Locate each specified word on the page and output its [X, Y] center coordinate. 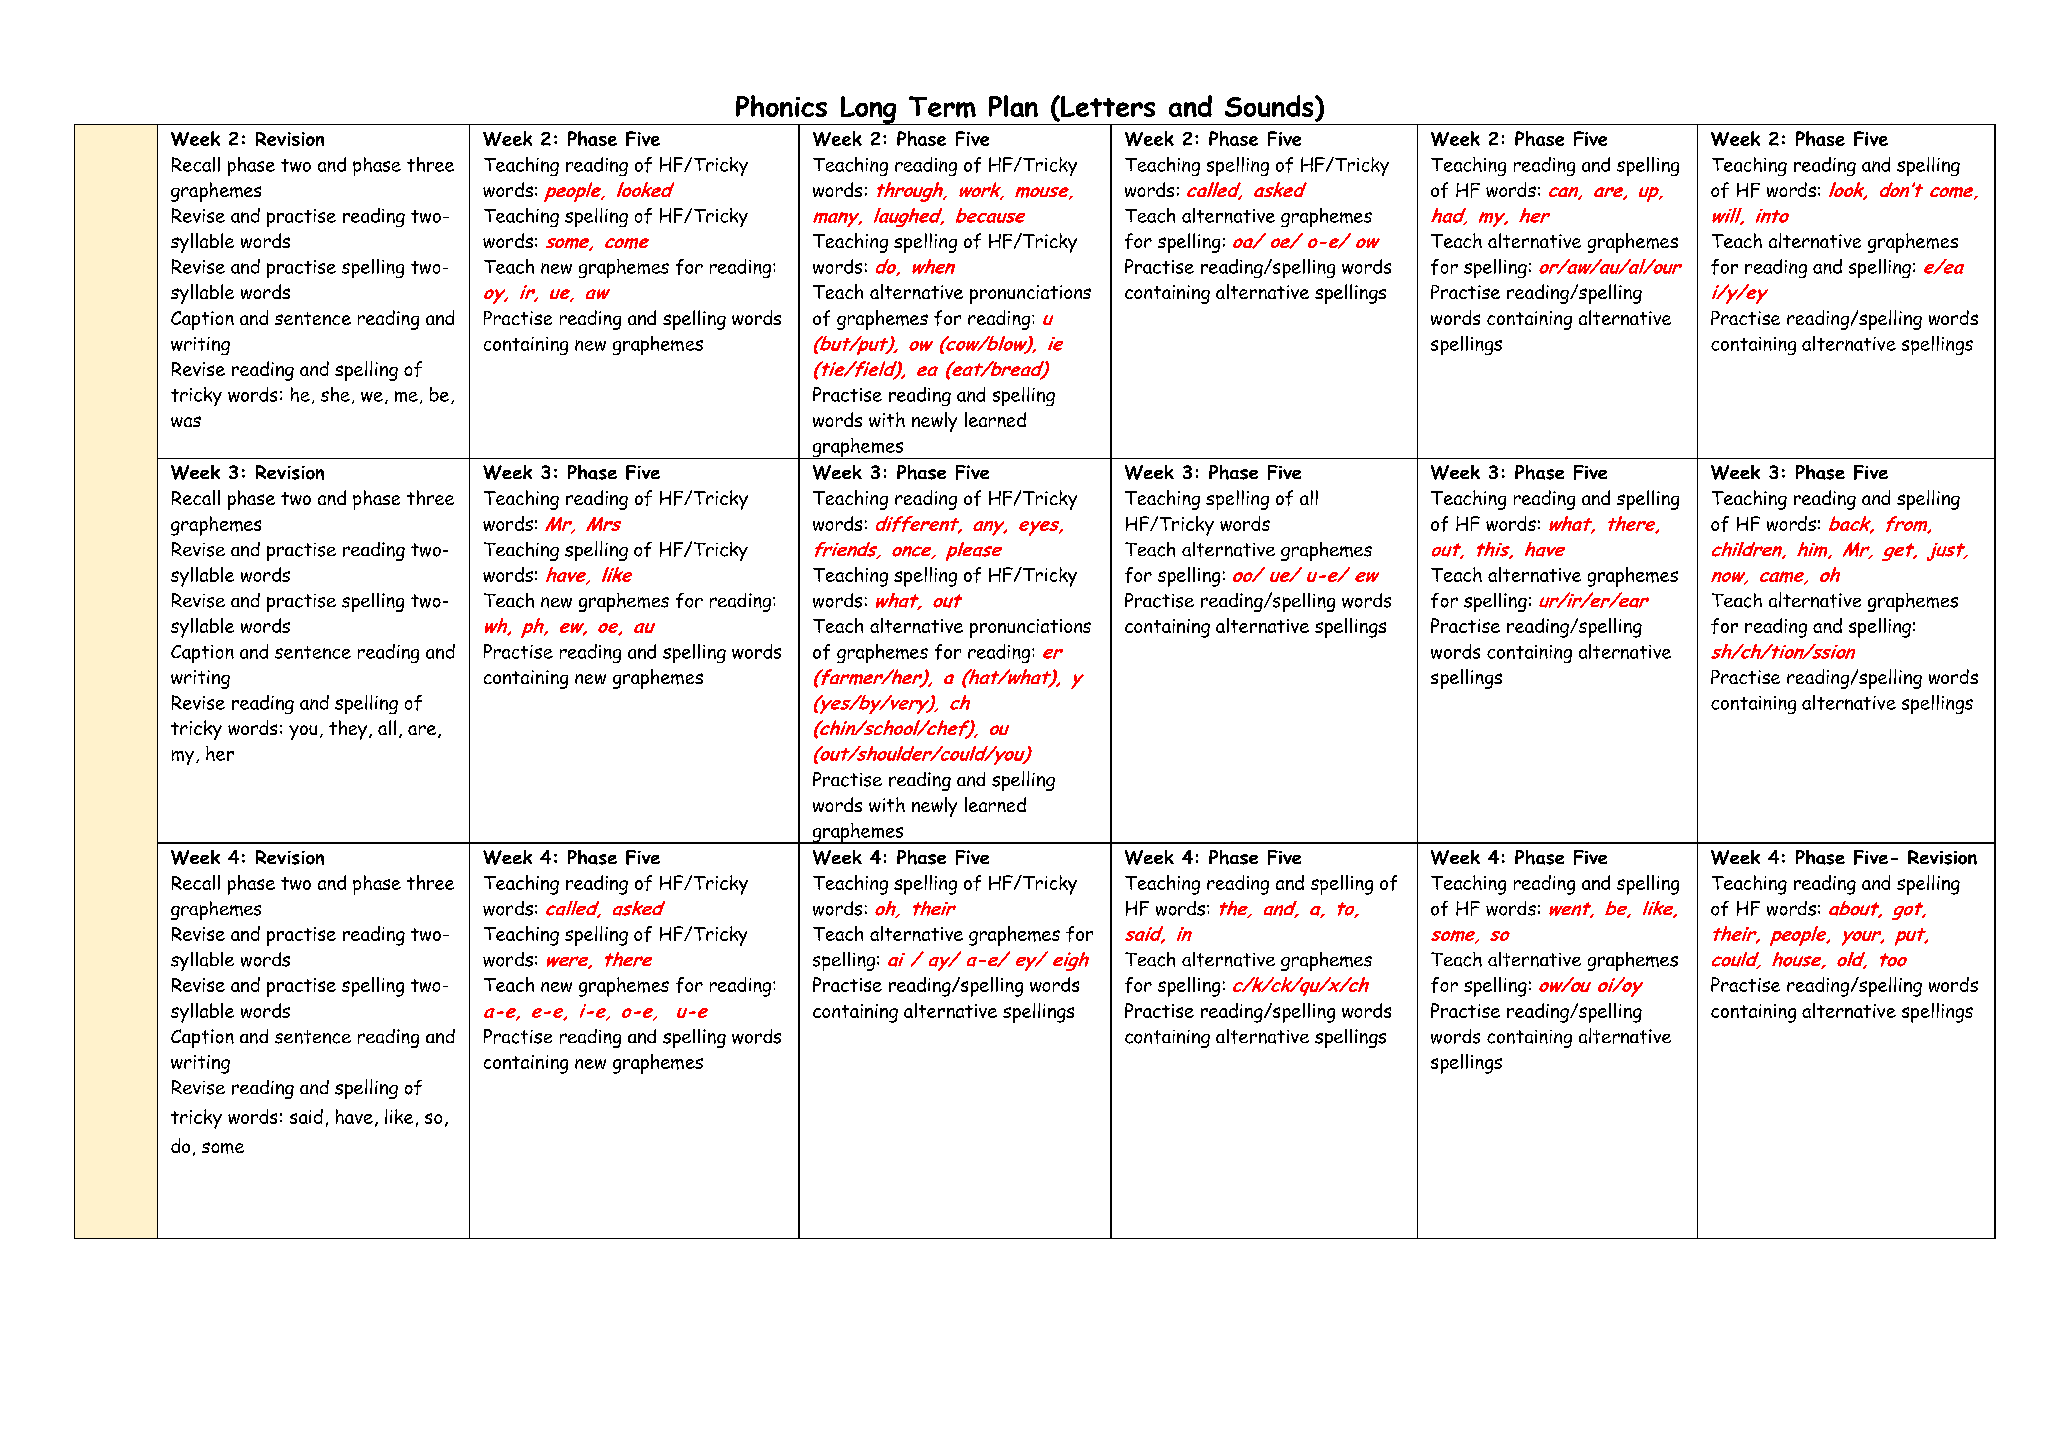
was [186, 421]
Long [868, 110]
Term [942, 107]
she [335, 394]
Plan [1013, 106]
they [348, 730]
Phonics [781, 106]
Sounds [1270, 107]
